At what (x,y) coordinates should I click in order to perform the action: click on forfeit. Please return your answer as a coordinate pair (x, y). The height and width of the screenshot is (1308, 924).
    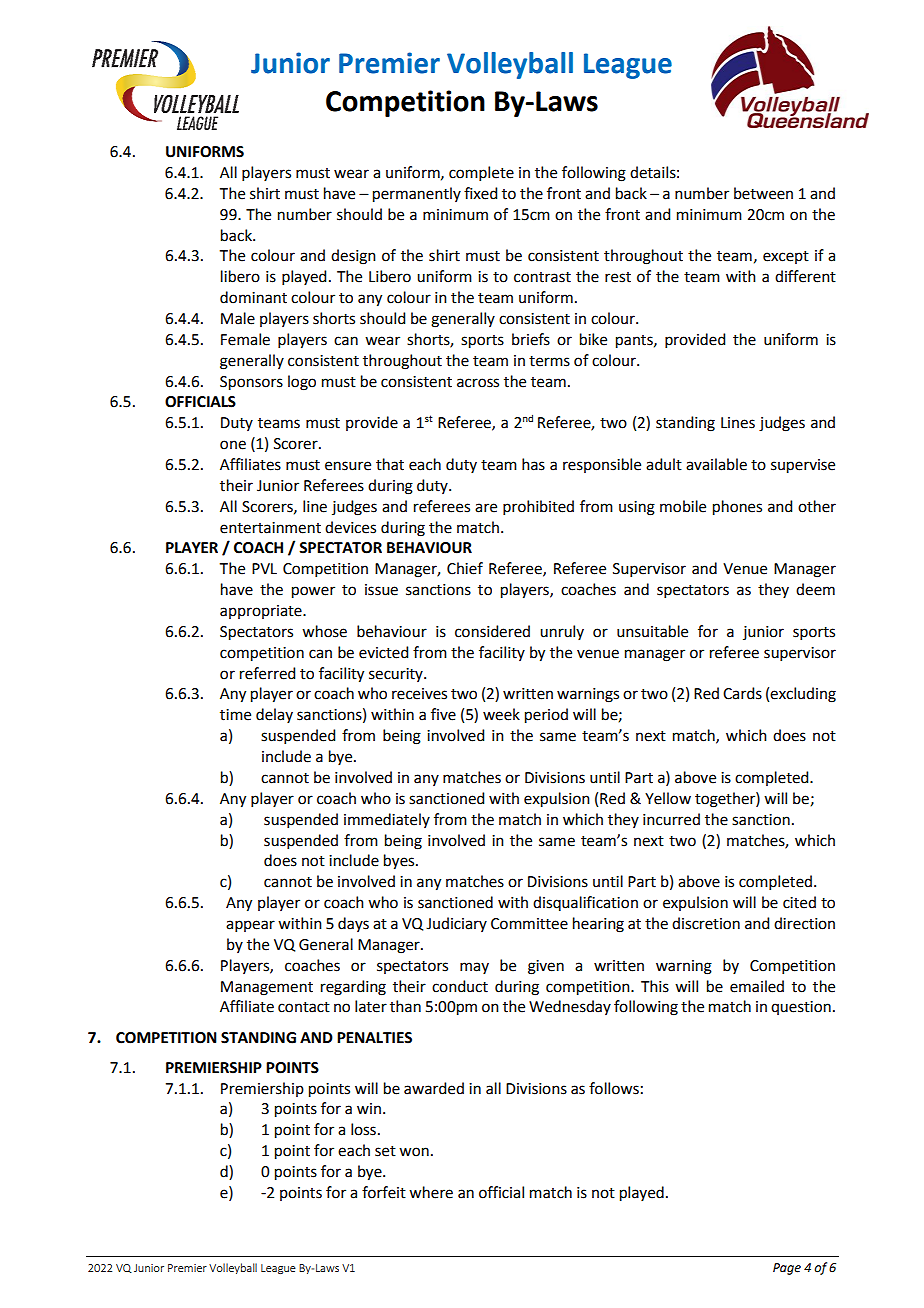
    Looking at the image, I should click on (384, 1192).
